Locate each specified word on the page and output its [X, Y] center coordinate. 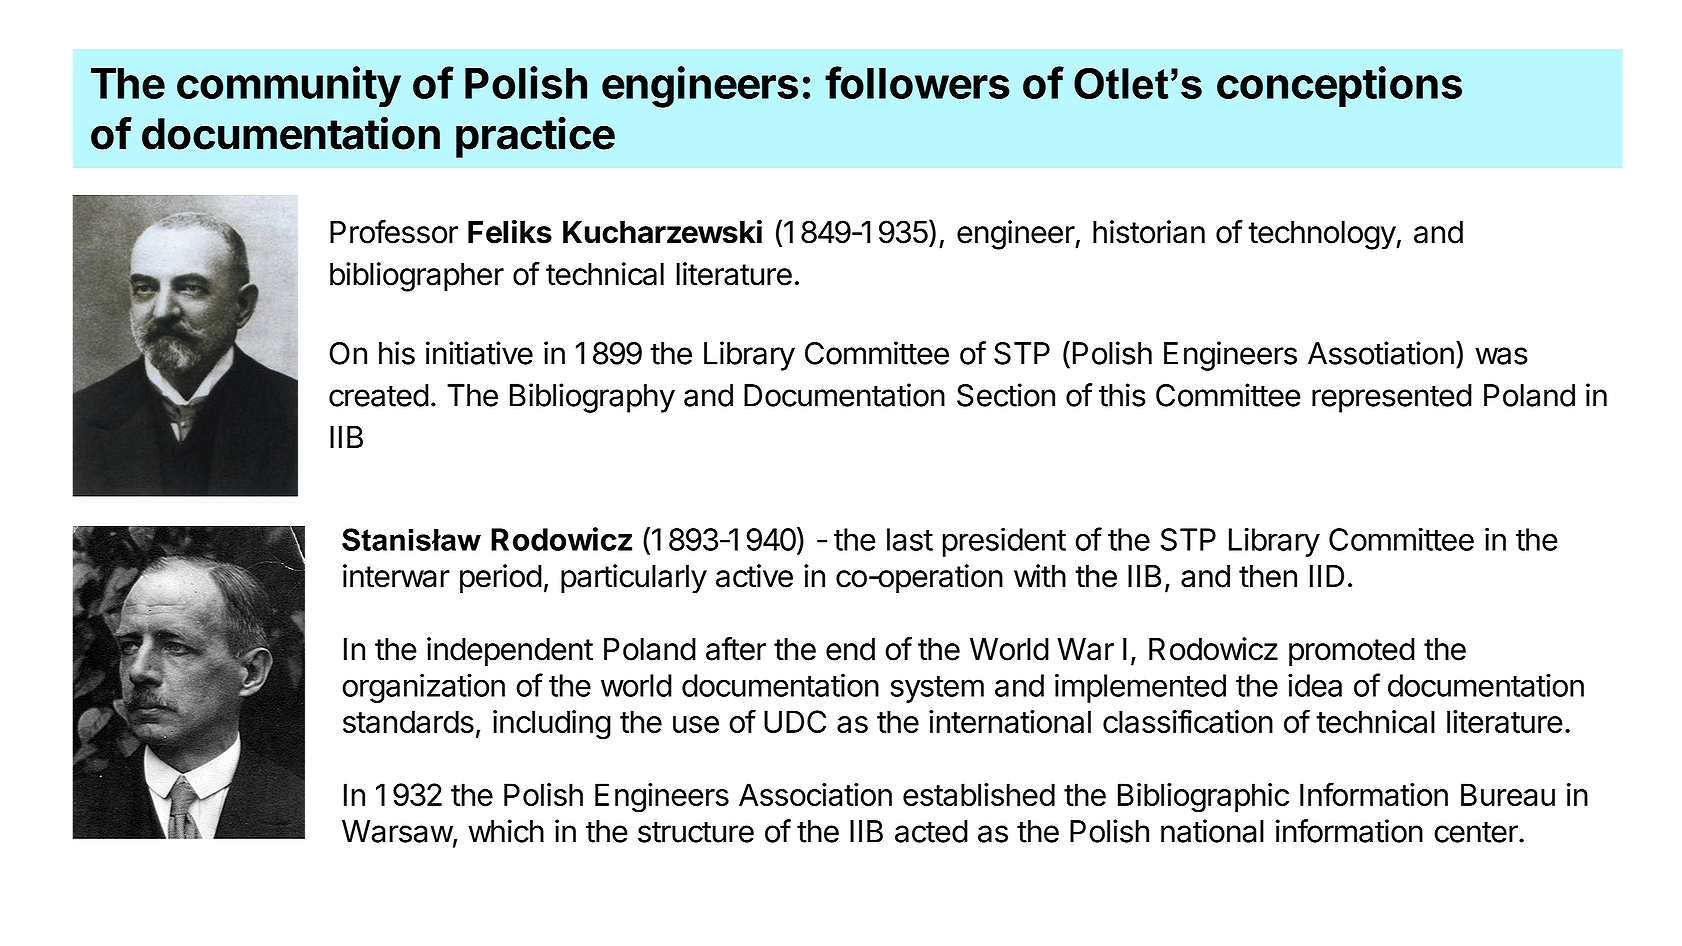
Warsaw [398, 832]
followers [917, 82]
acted [931, 831]
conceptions [1339, 86]
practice [535, 137]
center [1477, 832]
